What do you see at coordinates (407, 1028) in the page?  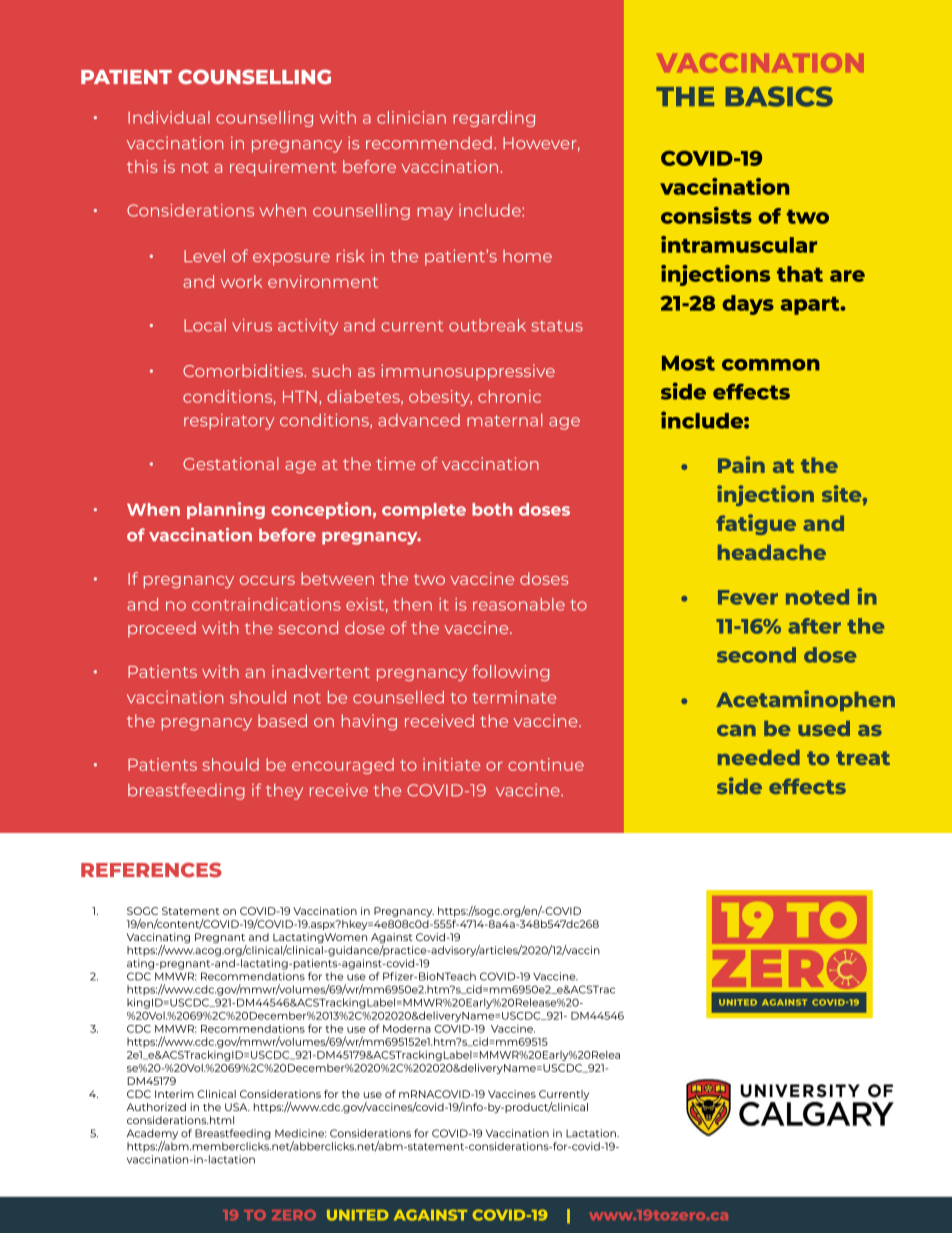 I see `Moderna` at bounding box center [407, 1028].
